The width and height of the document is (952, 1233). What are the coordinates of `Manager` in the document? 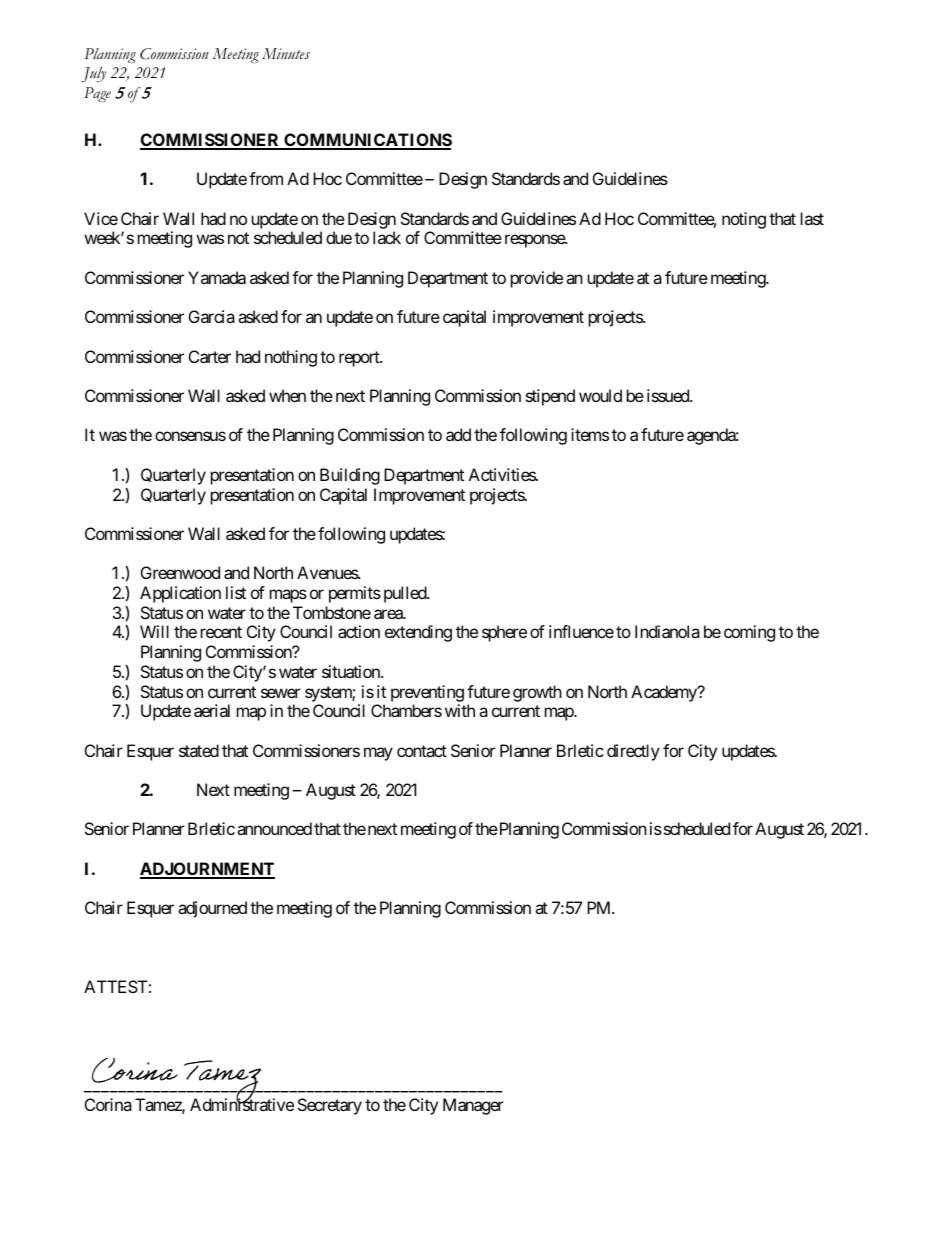 It's located at (473, 1106).
